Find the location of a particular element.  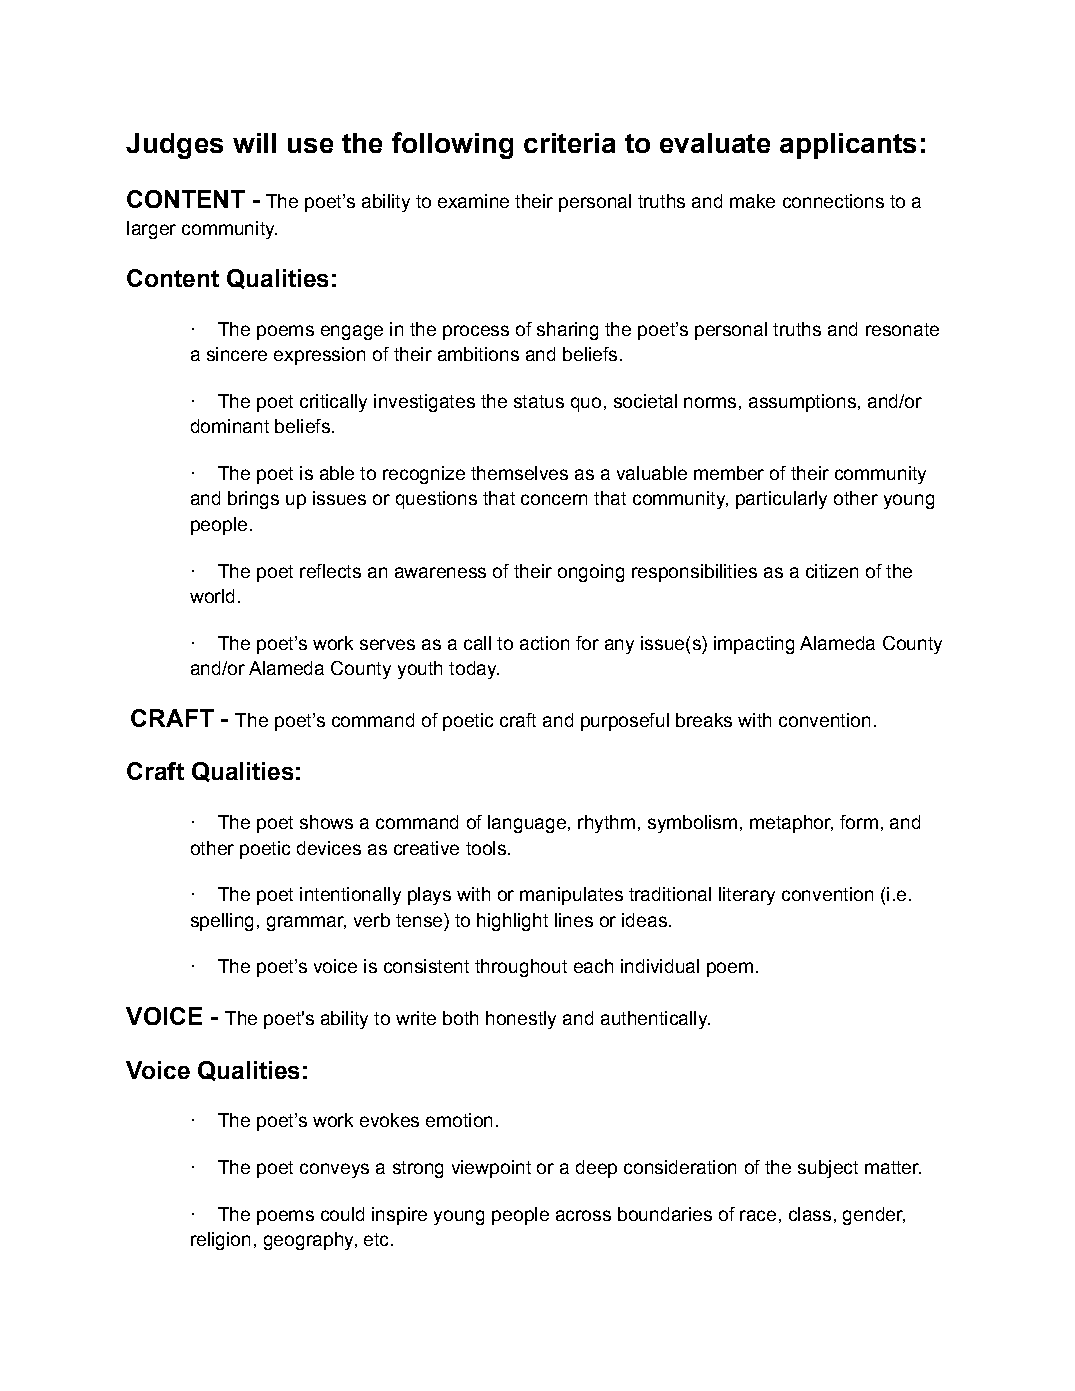

metaphor is located at coordinates (791, 824).
